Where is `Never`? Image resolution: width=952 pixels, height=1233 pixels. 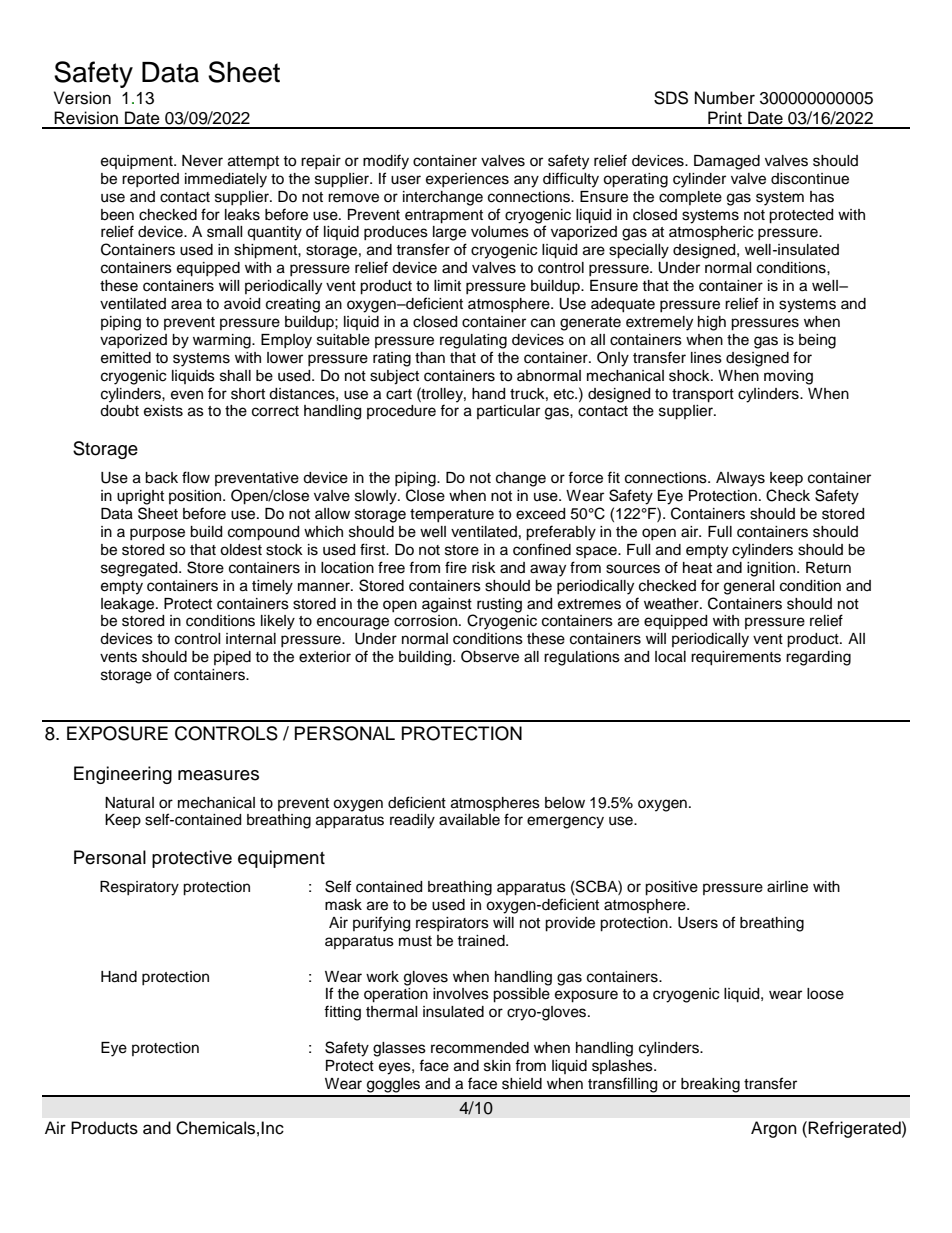 Never is located at coordinates (202, 161).
